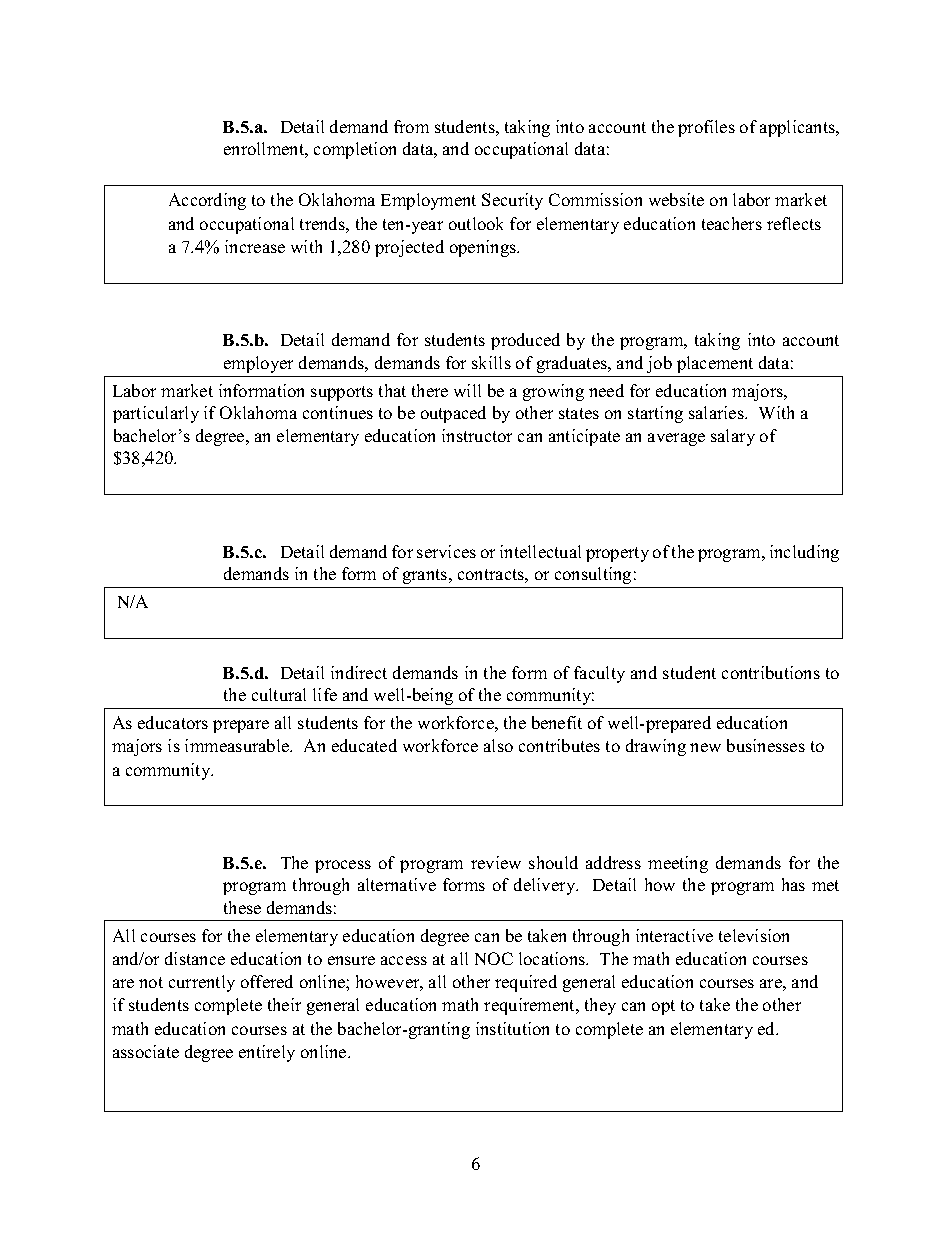 The height and width of the screenshot is (1233, 952). What do you see at coordinates (426, 576) in the screenshot?
I see `grants` at bounding box center [426, 576].
